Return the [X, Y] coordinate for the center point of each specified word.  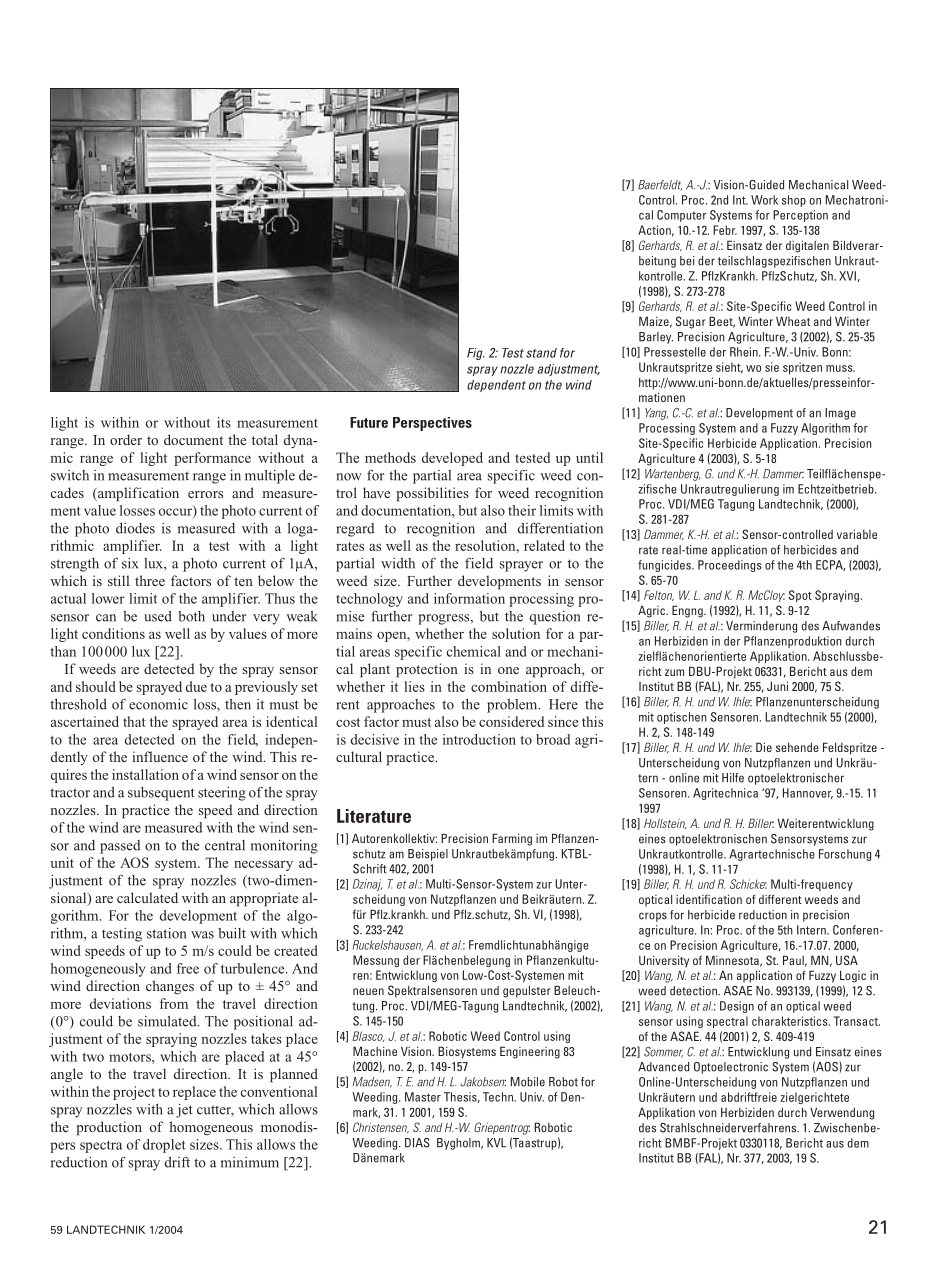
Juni [777, 686]
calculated [147, 897]
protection [427, 670]
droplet [164, 1146]
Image [840, 414]
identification [709, 899]
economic [158, 704]
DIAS [417, 1143]
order [126, 439]
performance [212, 459]
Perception [800, 216]
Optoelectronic [731, 1068]
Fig [476, 354]
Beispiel [428, 855]
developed [452, 459]
